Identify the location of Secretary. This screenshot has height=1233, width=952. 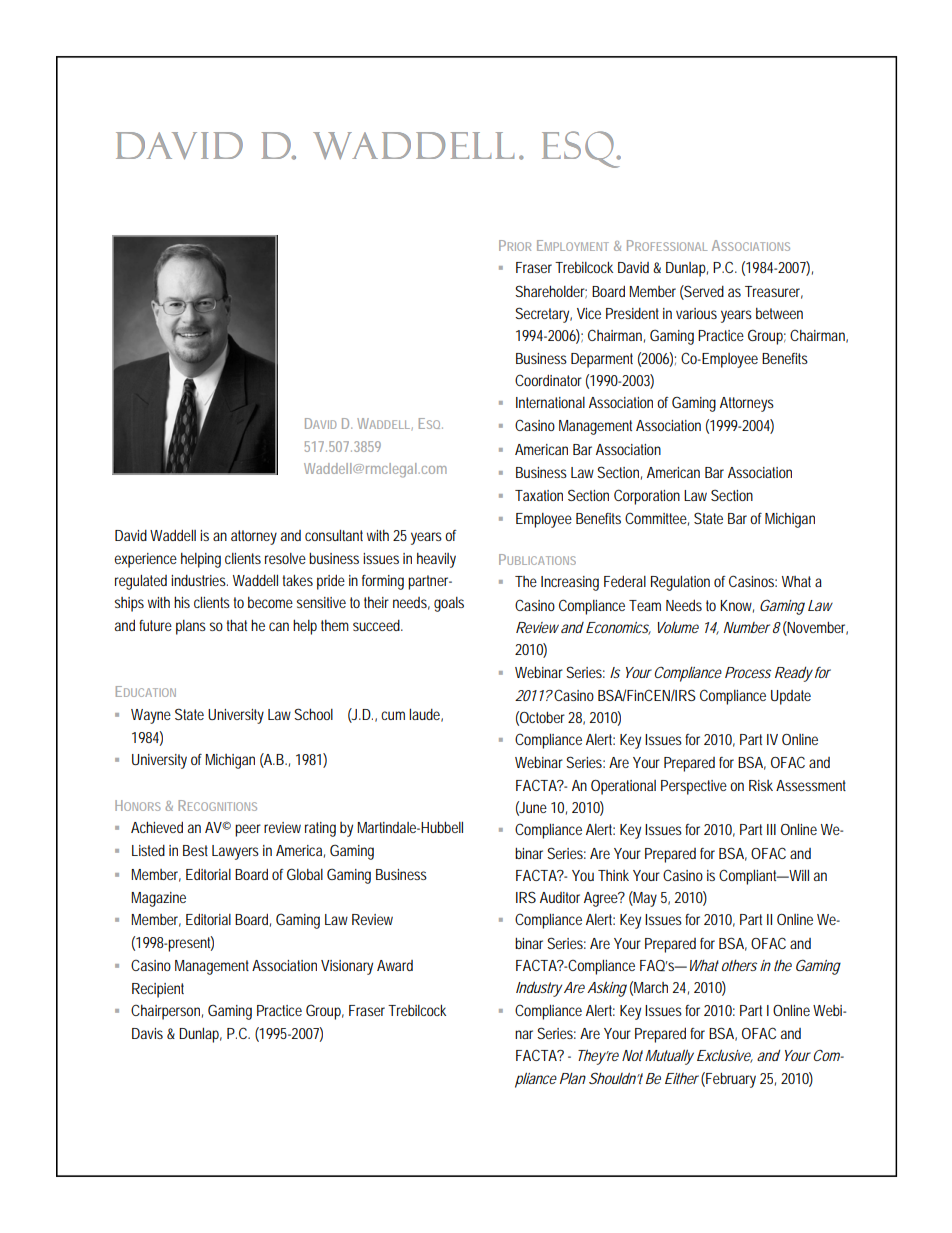
(543, 315).
